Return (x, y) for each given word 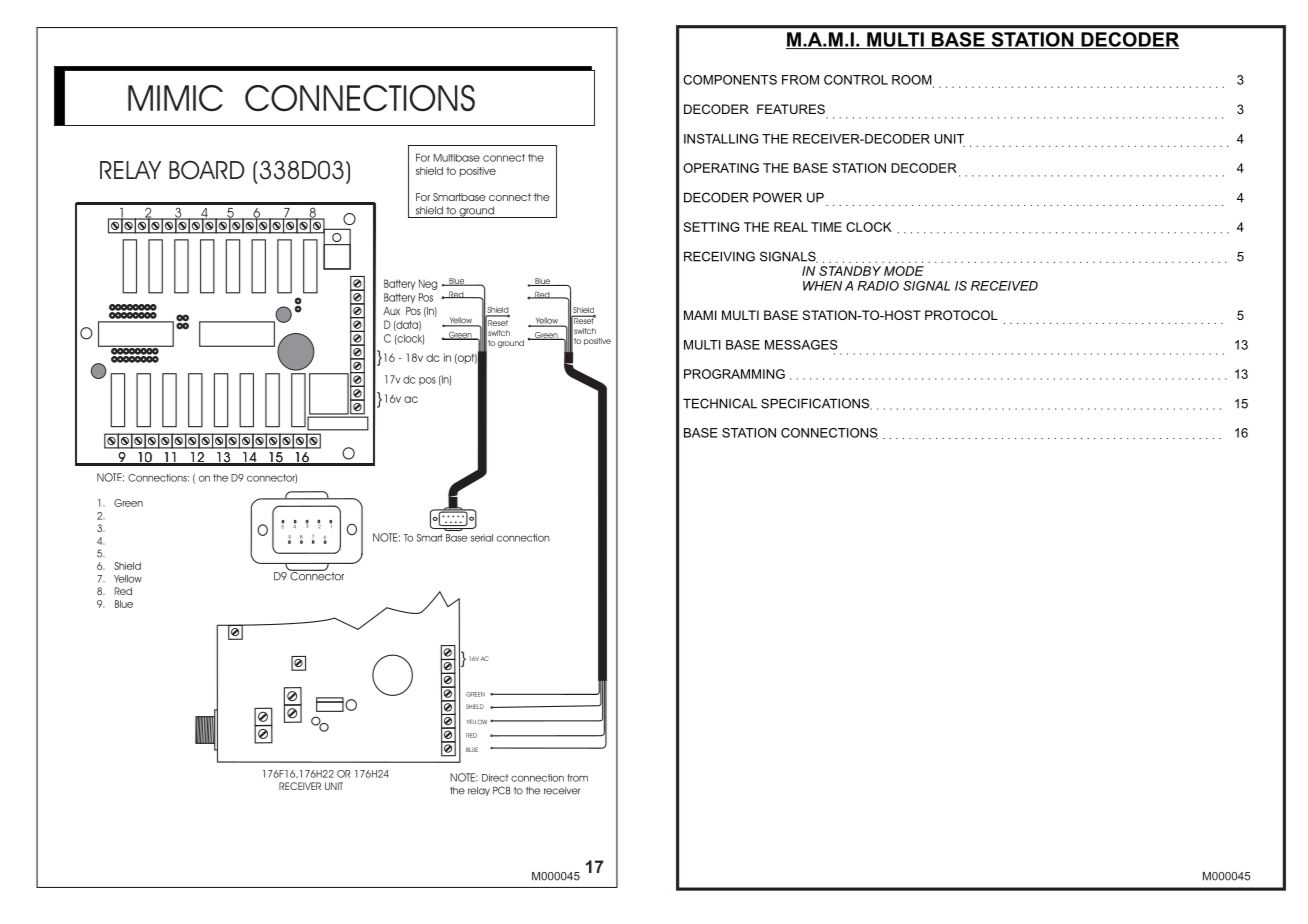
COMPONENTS (730, 80)
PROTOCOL (961, 315)
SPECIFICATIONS (816, 404)
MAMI (700, 315)
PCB (502, 790)
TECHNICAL (720, 403)
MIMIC (175, 98)
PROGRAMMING (734, 374)
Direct (495, 778)
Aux (391, 311)
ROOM (913, 81)
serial (482, 538)
